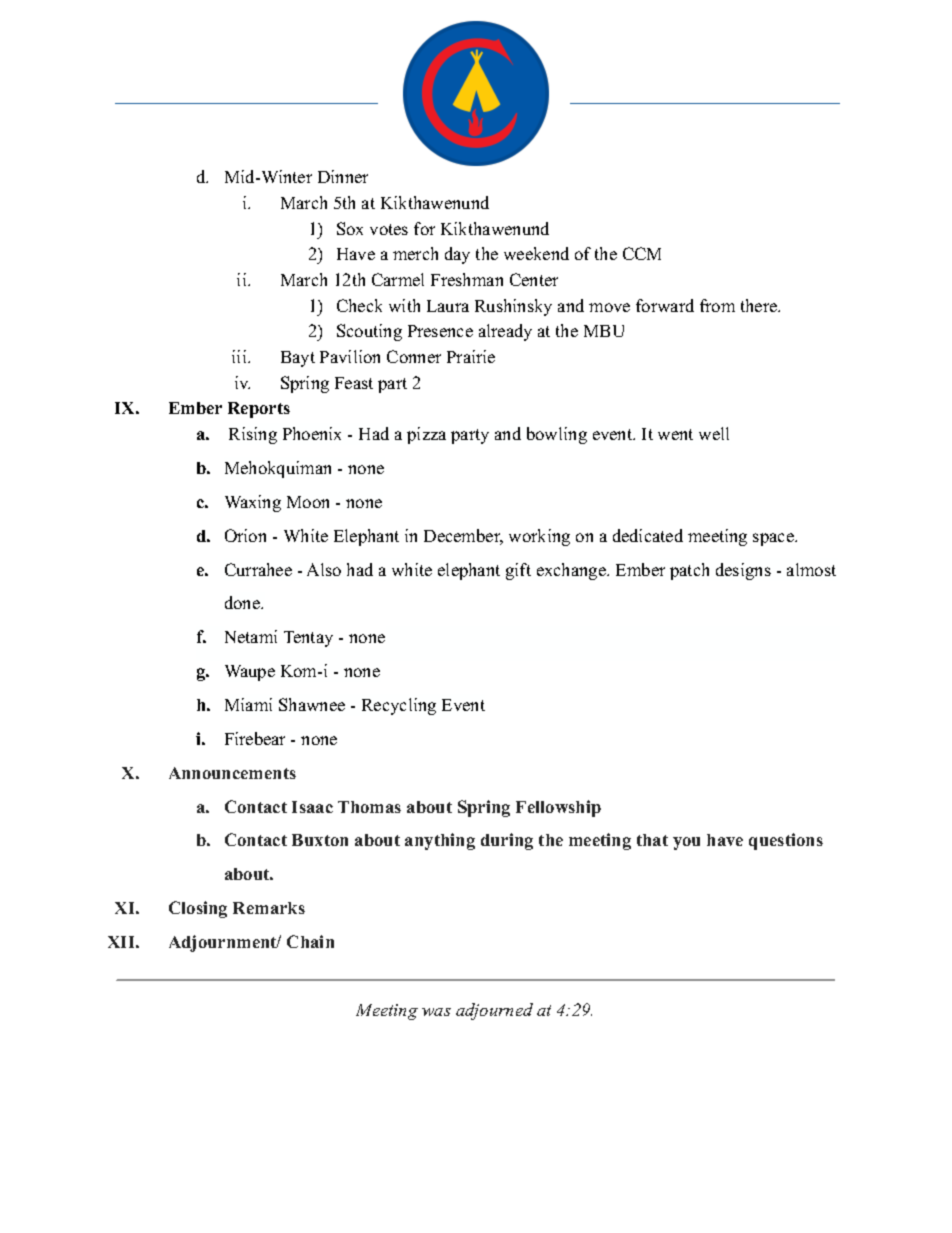 This document has height=1233, width=952. I want to click on Rising, so click(253, 435).
